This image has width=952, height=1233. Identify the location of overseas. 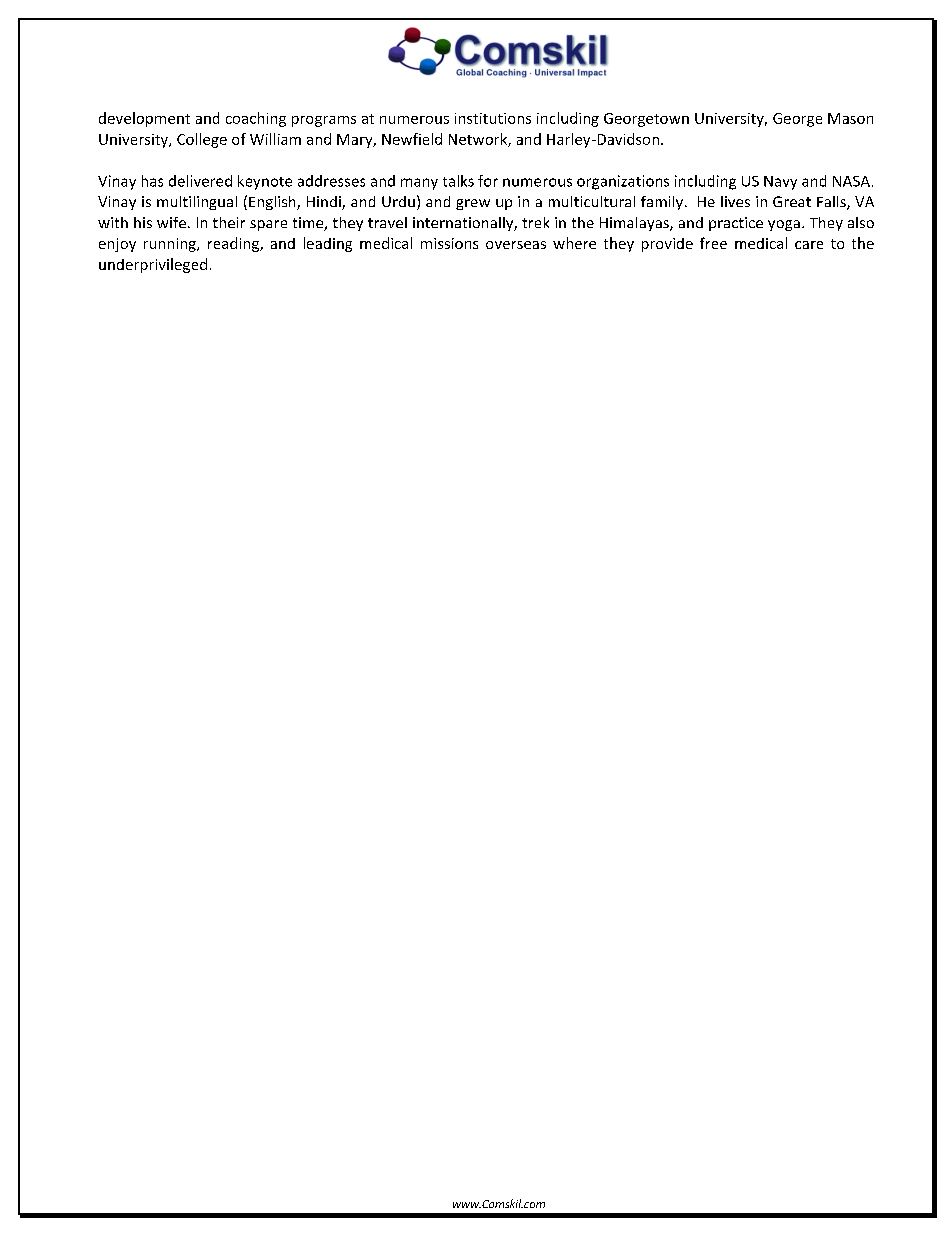
(516, 245).
